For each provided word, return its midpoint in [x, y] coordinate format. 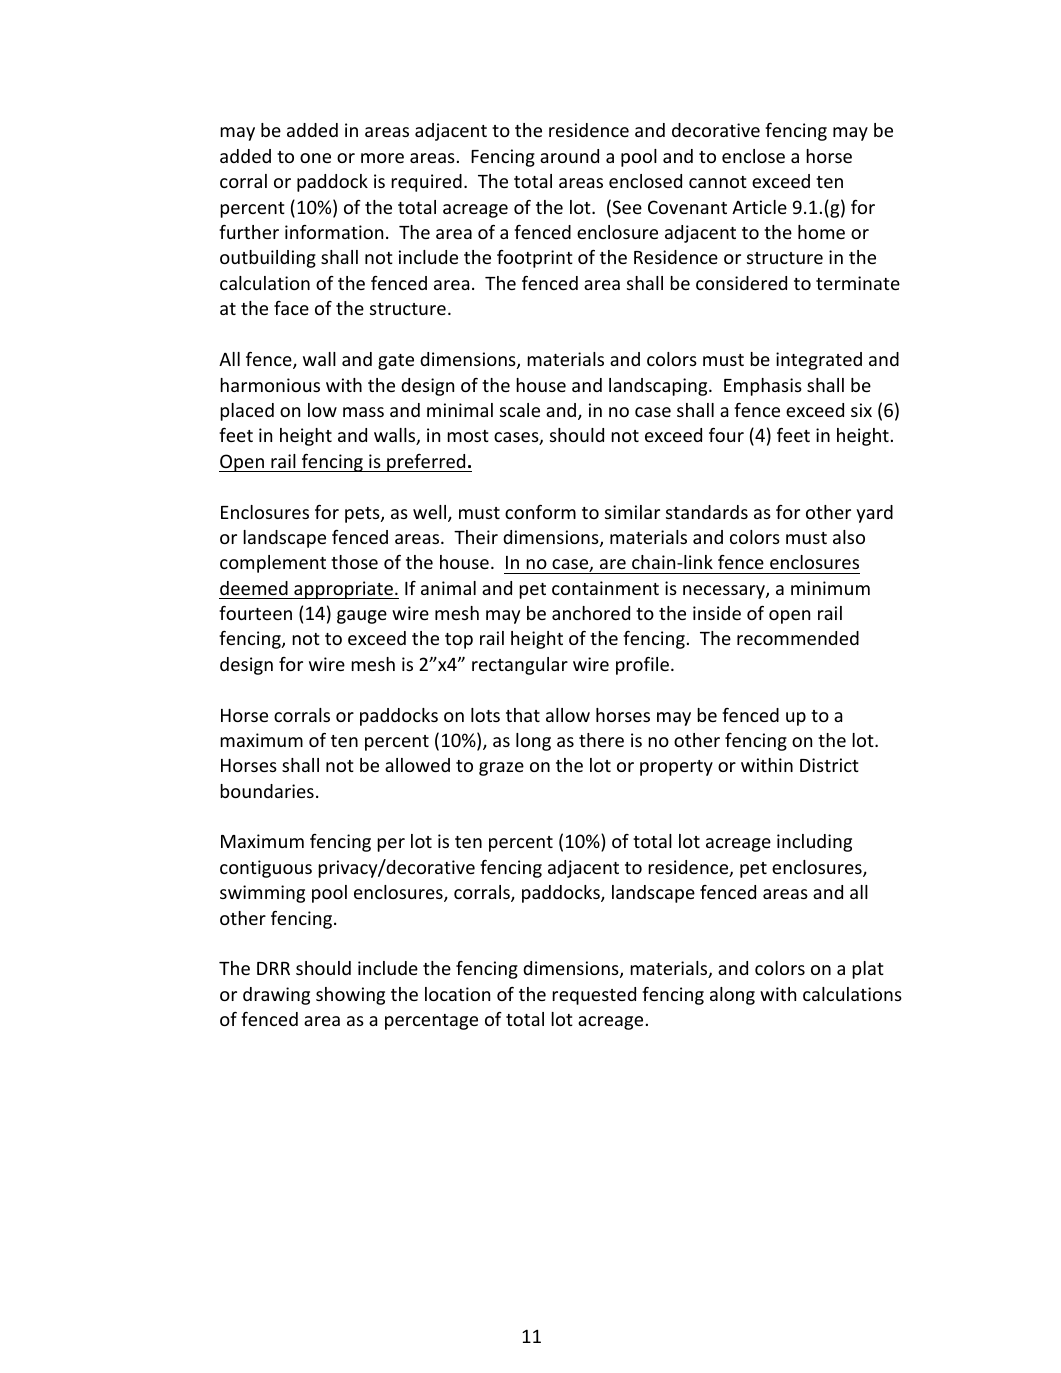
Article [759, 207]
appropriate [343, 590]
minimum [830, 588]
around [569, 156]
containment [605, 588]
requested [594, 996]
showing [350, 996]
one [315, 158]
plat [868, 970]
